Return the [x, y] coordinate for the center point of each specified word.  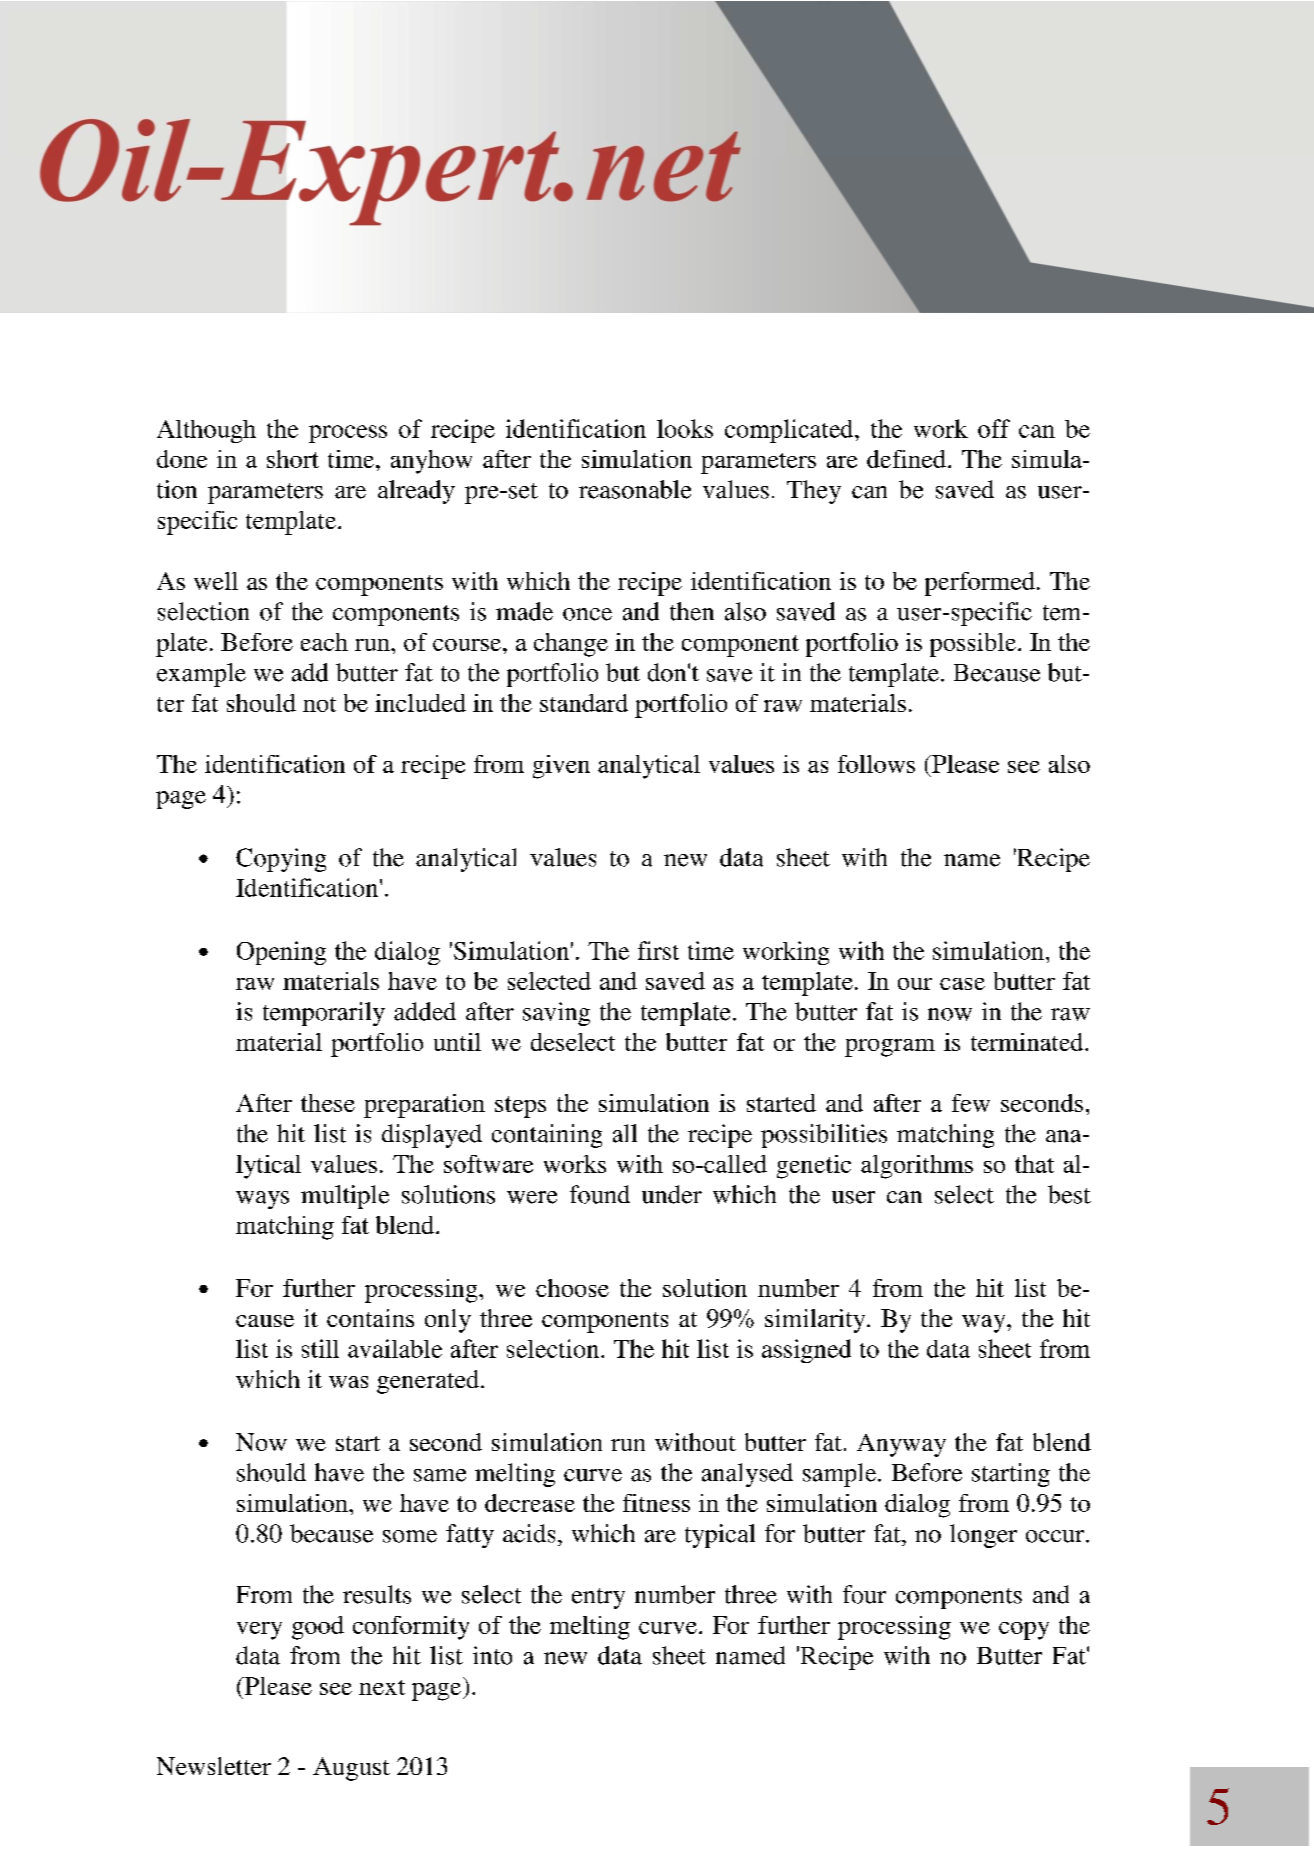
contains [370, 1318]
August [351, 1769]
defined [906, 459]
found [600, 1194]
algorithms [917, 1167]
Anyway [901, 1445]
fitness [656, 1503]
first [658, 950]
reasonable [635, 489]
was [348, 1382]
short [293, 459]
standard [584, 703]
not [319, 704]
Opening [281, 953]
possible [974, 645]
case [962, 984]
